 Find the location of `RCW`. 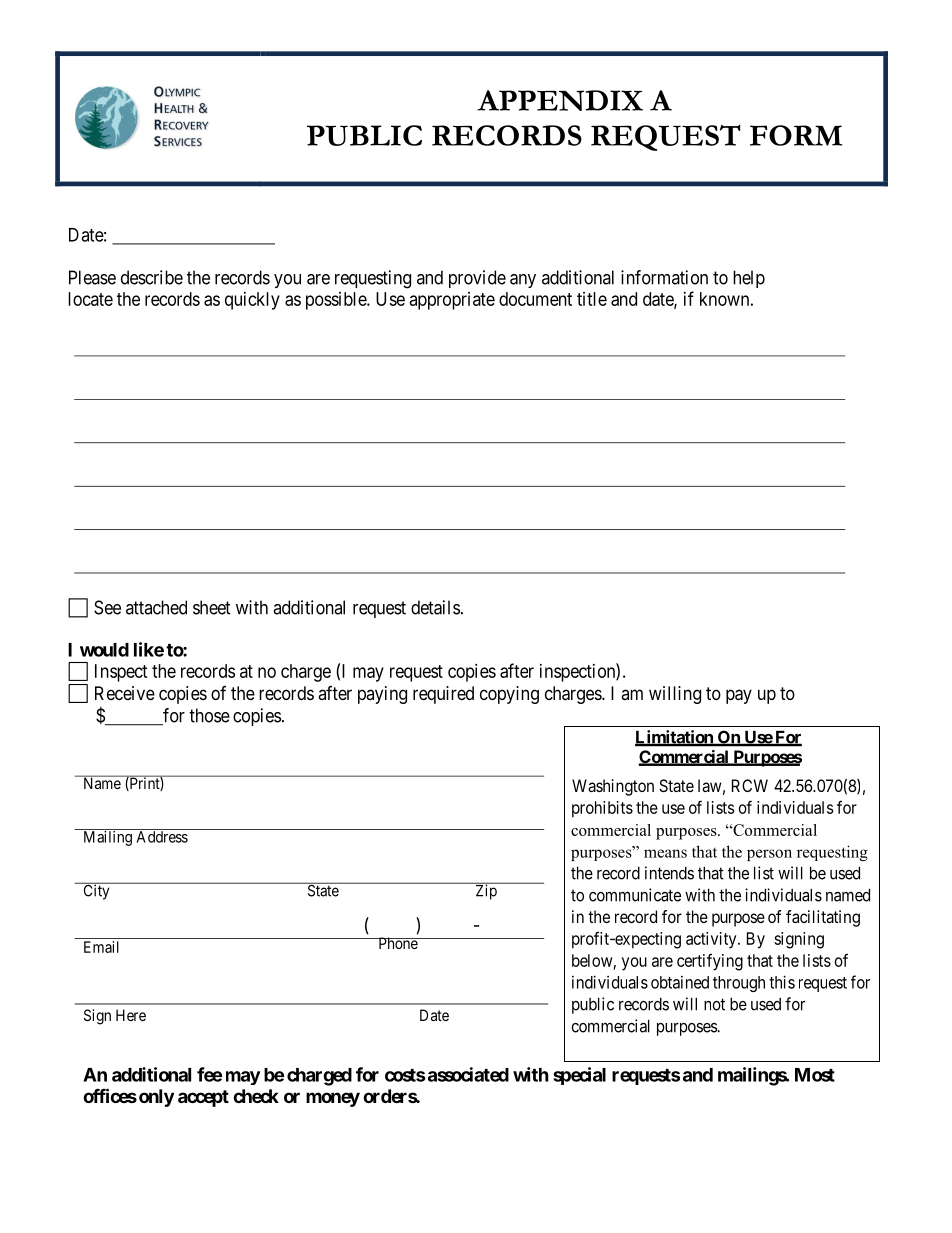

RCW is located at coordinates (750, 785).
